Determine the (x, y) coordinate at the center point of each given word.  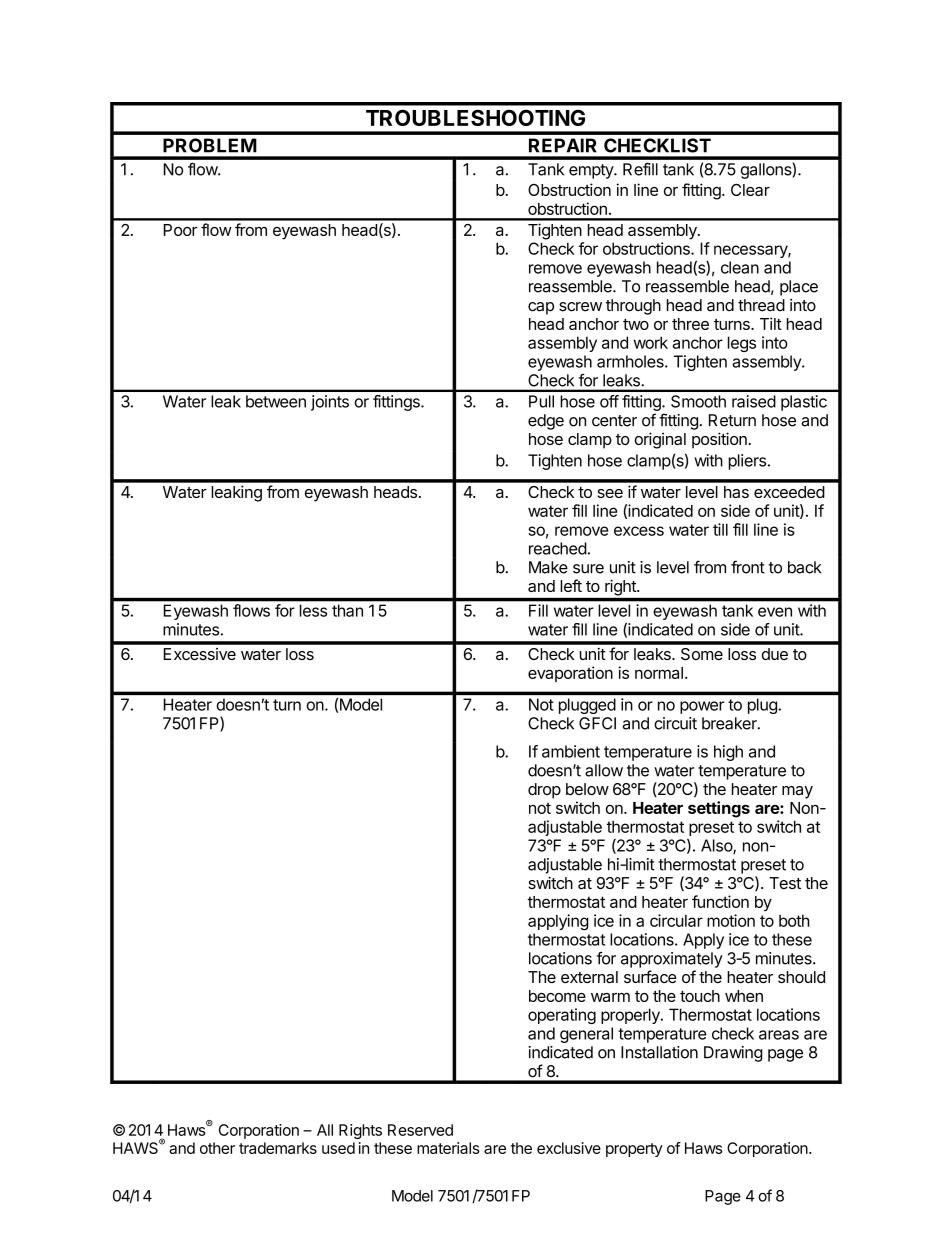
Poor (180, 230)
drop (544, 791)
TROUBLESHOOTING (475, 117)
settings (719, 809)
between (276, 401)
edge (546, 422)
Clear (750, 190)
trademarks (278, 1148)
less (313, 610)
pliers (747, 462)
